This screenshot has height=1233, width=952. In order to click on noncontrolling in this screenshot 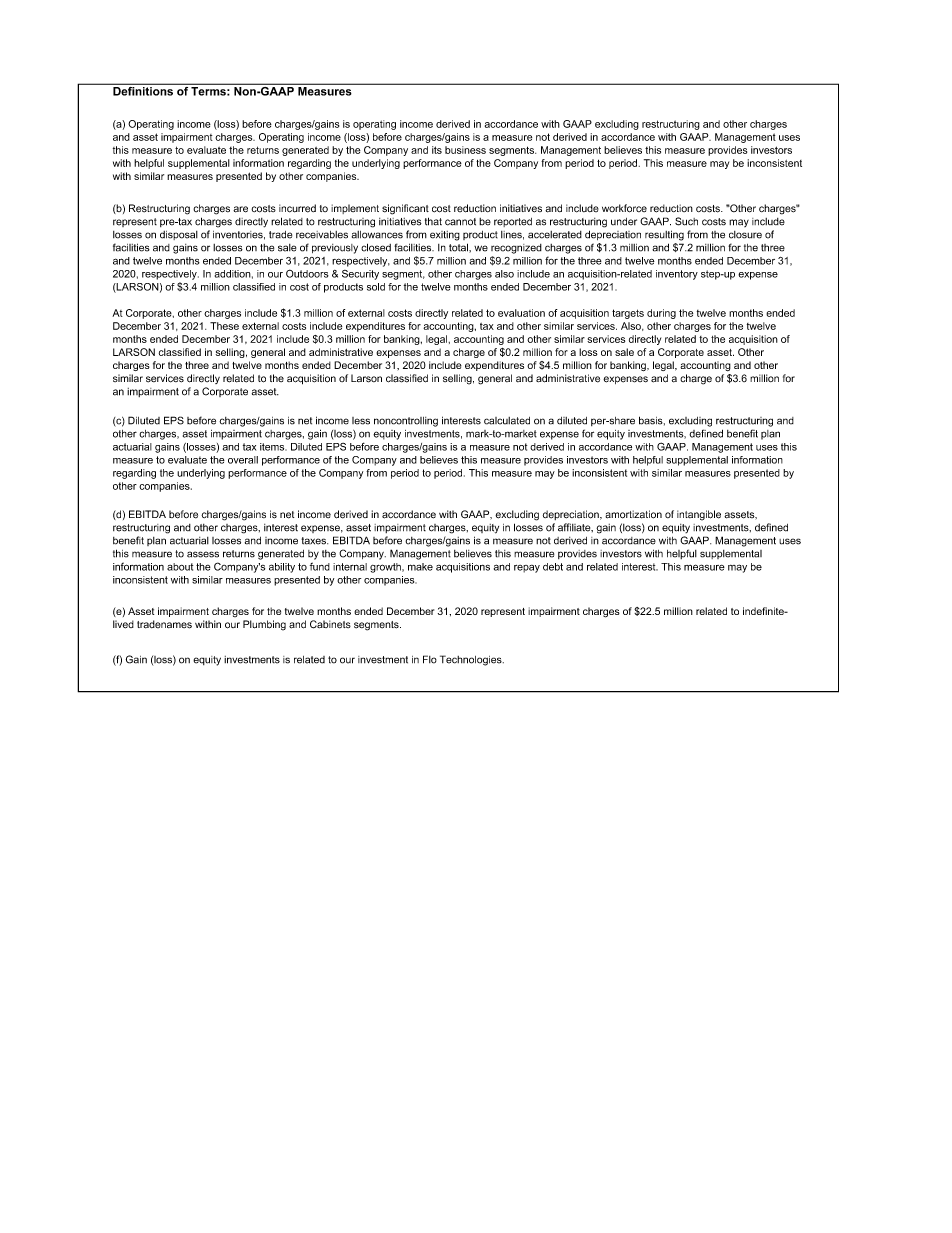, I will do `click(406, 422)`.
